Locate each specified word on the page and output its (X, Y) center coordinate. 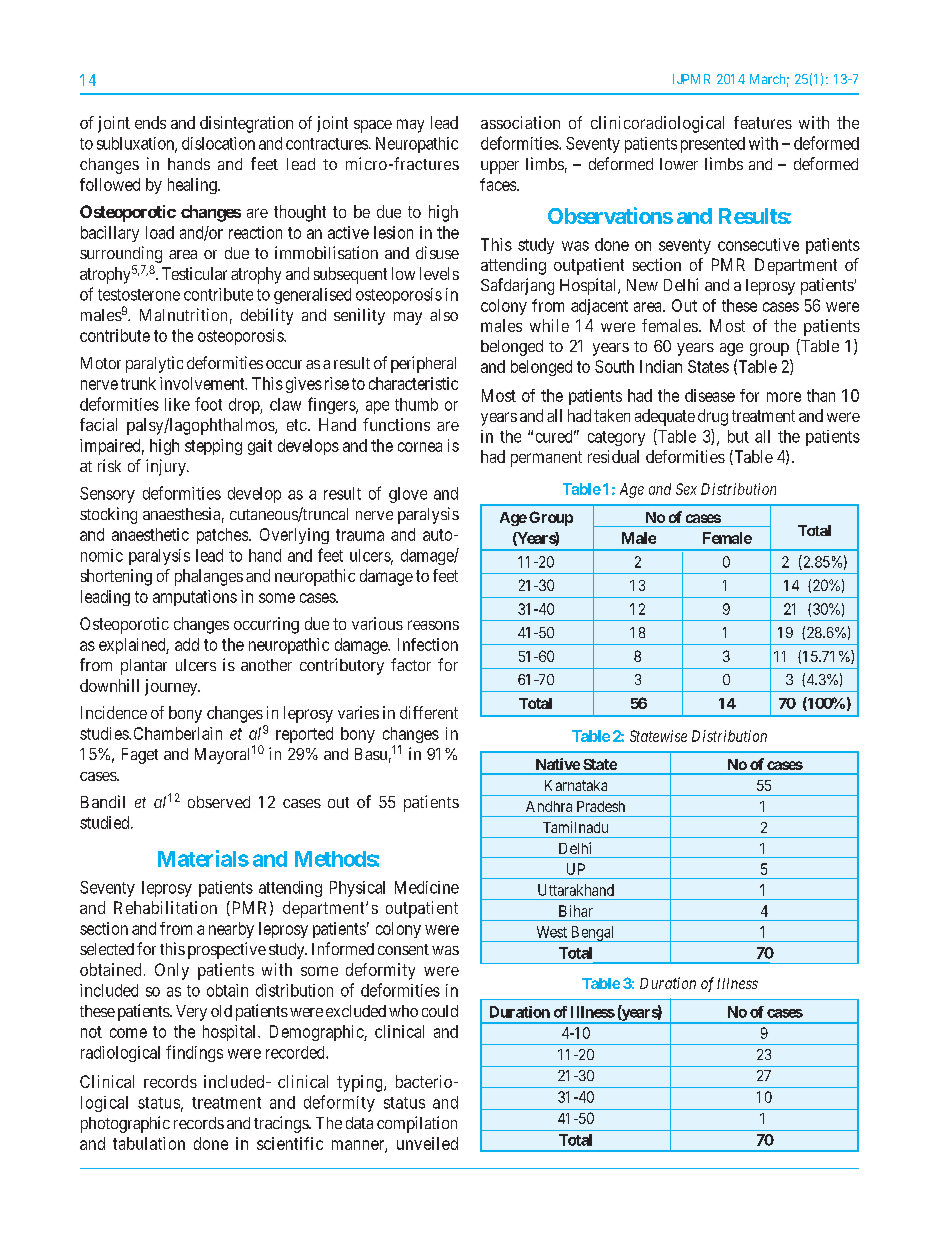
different (429, 712)
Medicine (427, 887)
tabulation (149, 1143)
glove (408, 495)
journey (172, 687)
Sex (686, 489)
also (444, 315)
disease (710, 395)
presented (713, 145)
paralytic (154, 364)
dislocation (218, 143)
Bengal (592, 934)
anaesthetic (150, 534)
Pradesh (601, 806)
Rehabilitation (165, 907)
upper (500, 167)
